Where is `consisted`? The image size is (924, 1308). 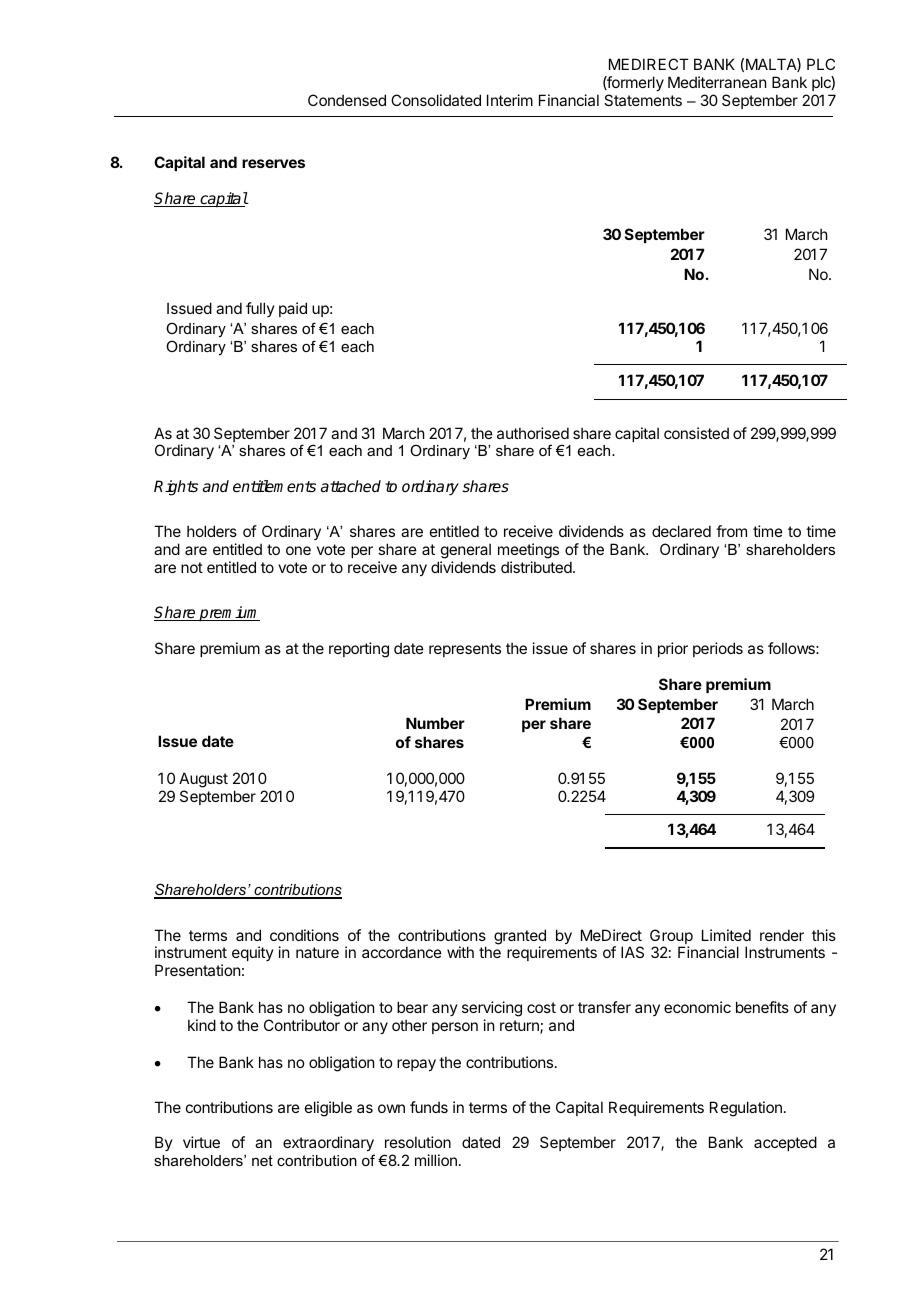 consisted is located at coordinates (696, 433).
